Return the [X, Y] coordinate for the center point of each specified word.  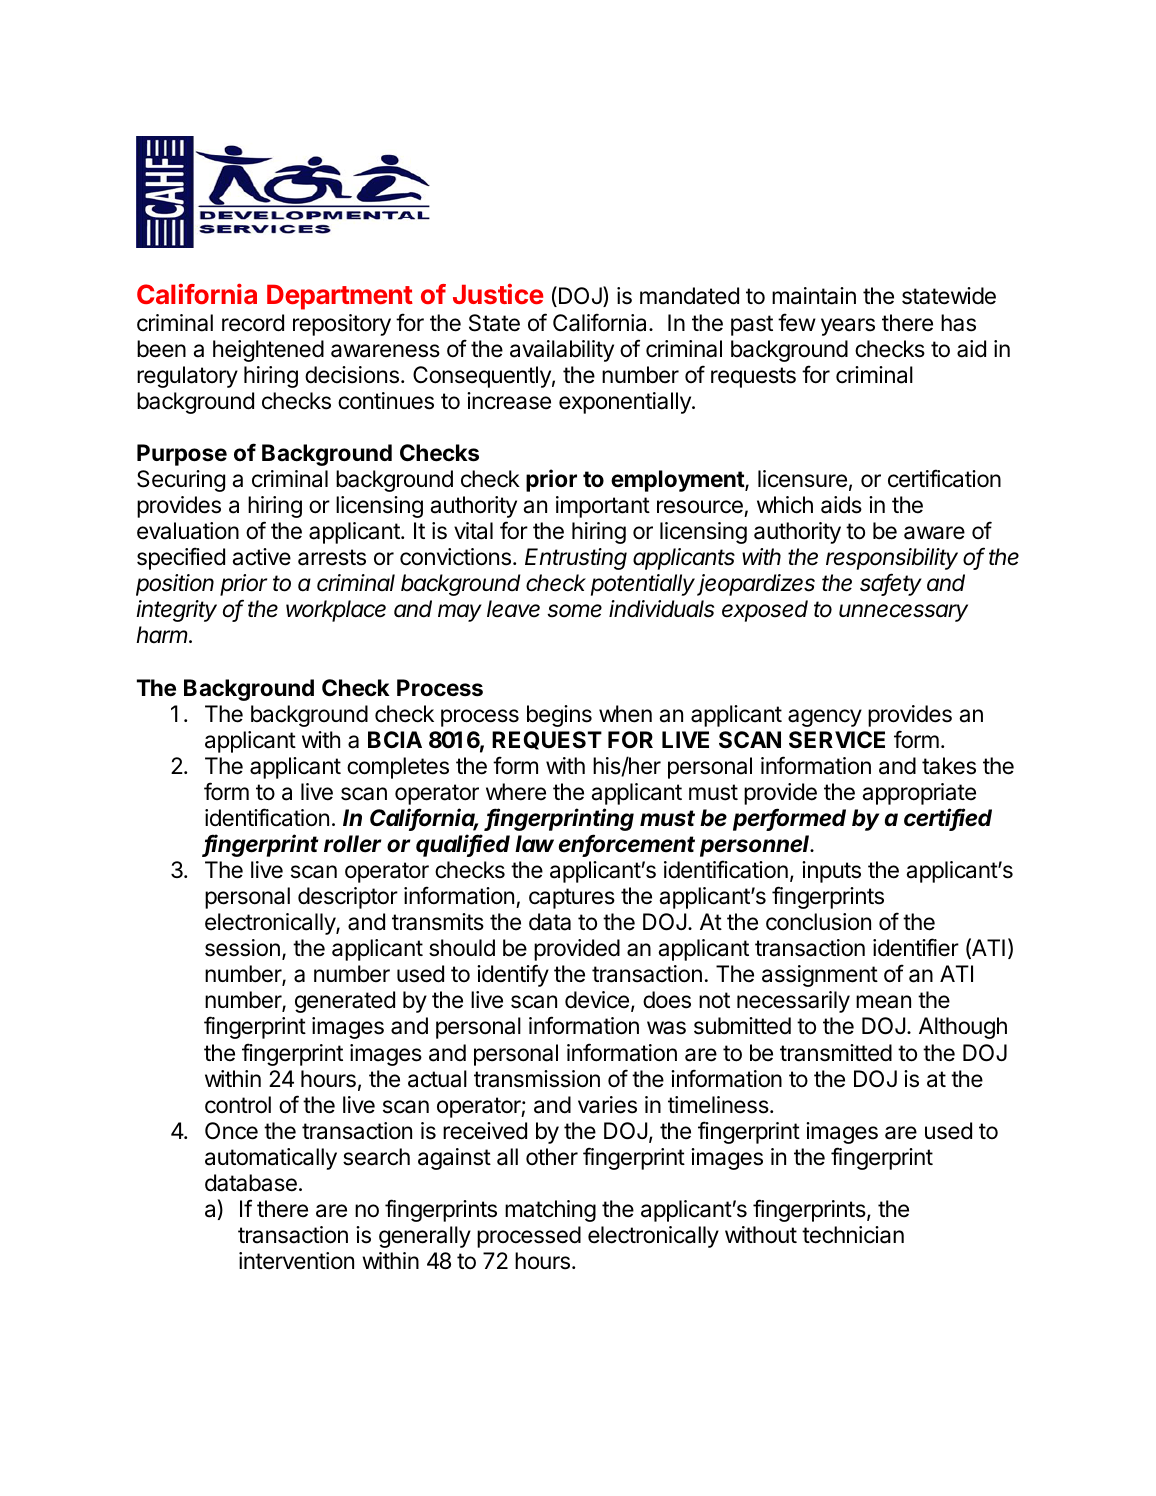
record [253, 323]
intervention [296, 1261]
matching [550, 1211]
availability [562, 351]
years [848, 327]
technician [853, 1235]
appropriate [919, 794]
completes [398, 768]
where [516, 792]
